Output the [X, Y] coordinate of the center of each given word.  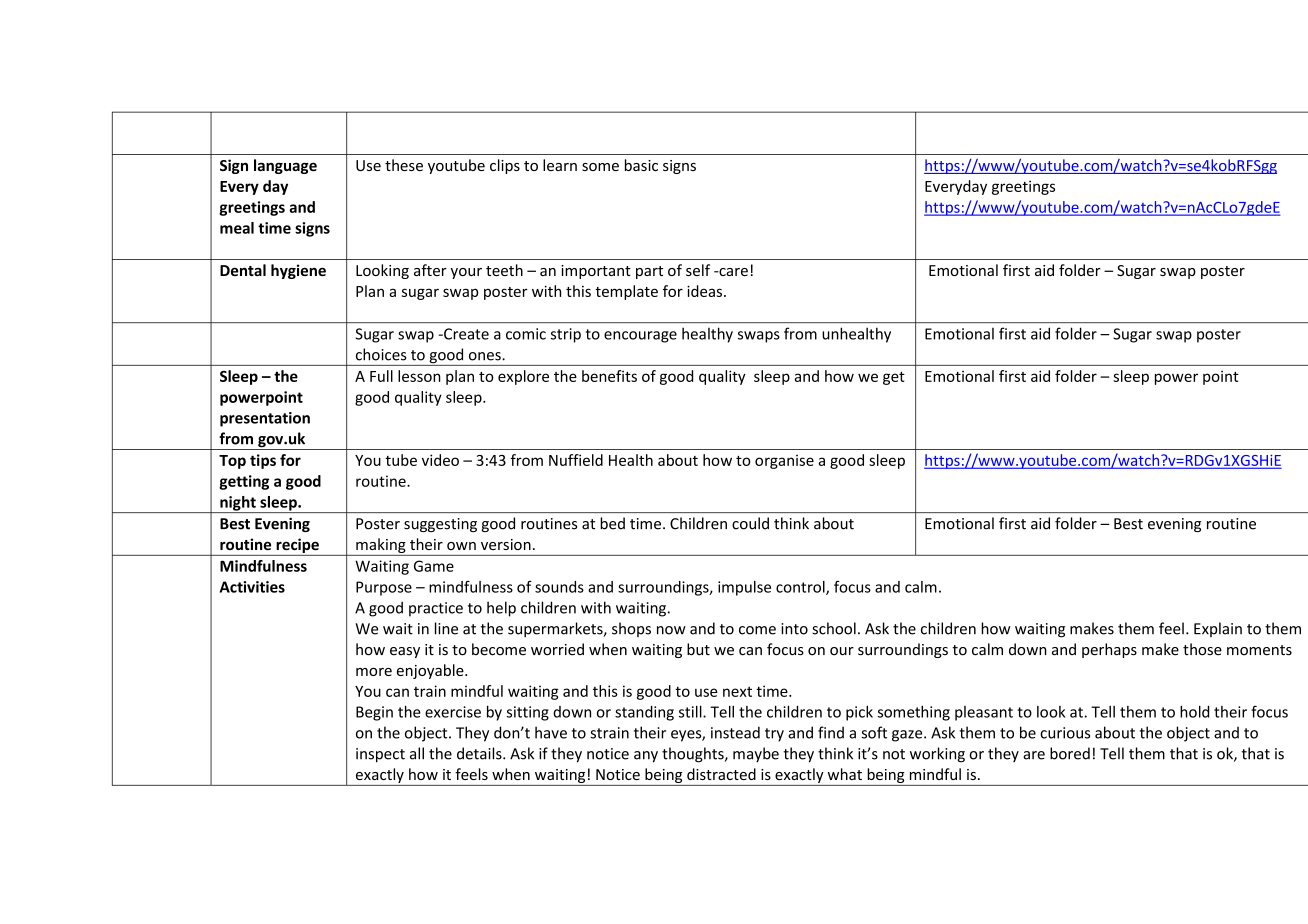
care [732, 272]
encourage [640, 337]
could [750, 523]
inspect [380, 755]
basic [641, 165]
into [794, 629]
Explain [1218, 629]
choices [381, 354]
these [404, 165]
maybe [756, 754]
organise [784, 462]
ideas [706, 291]
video [440, 460]
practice [436, 609]
